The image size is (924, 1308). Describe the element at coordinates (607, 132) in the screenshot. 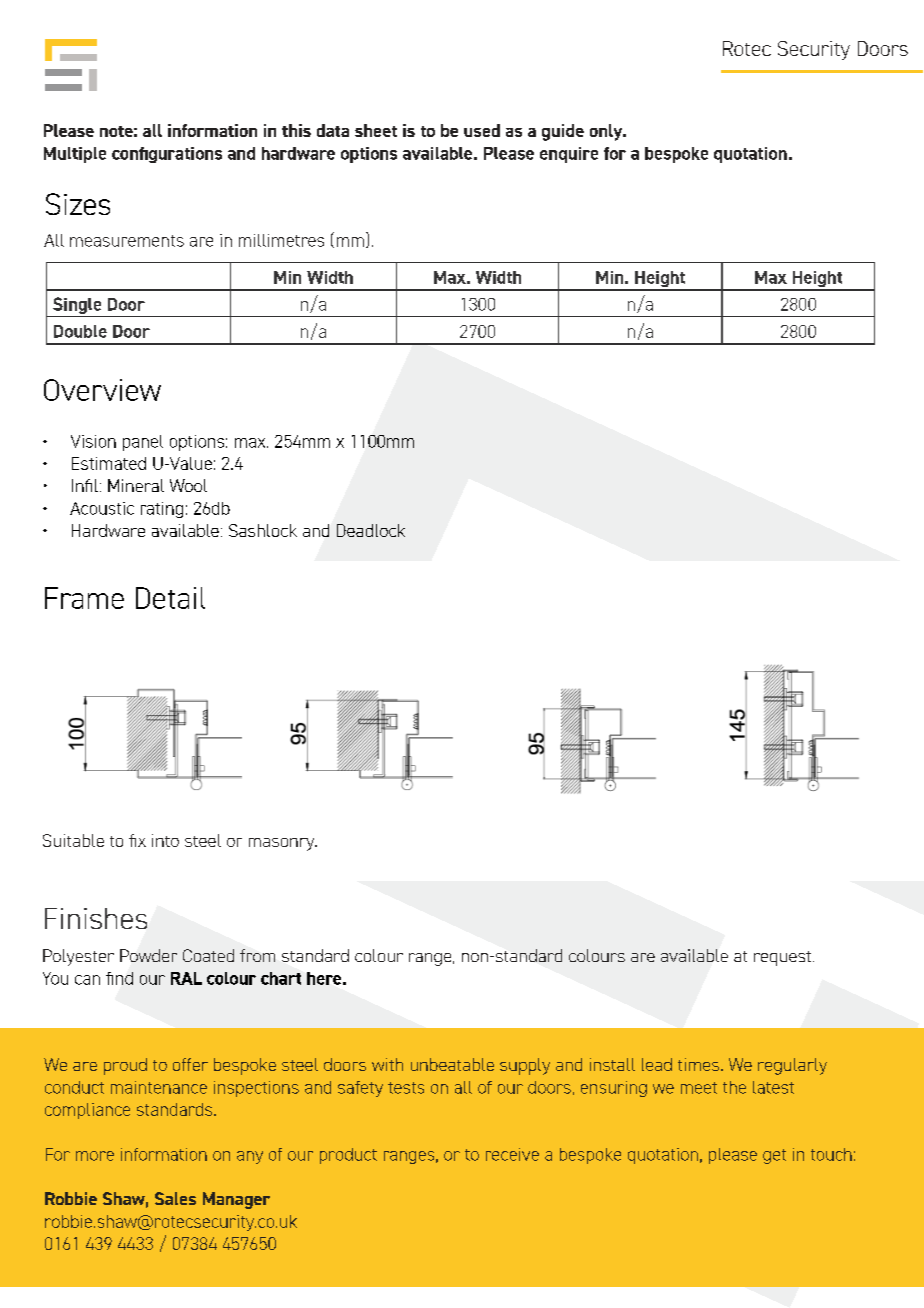

I see `only` at that location.
